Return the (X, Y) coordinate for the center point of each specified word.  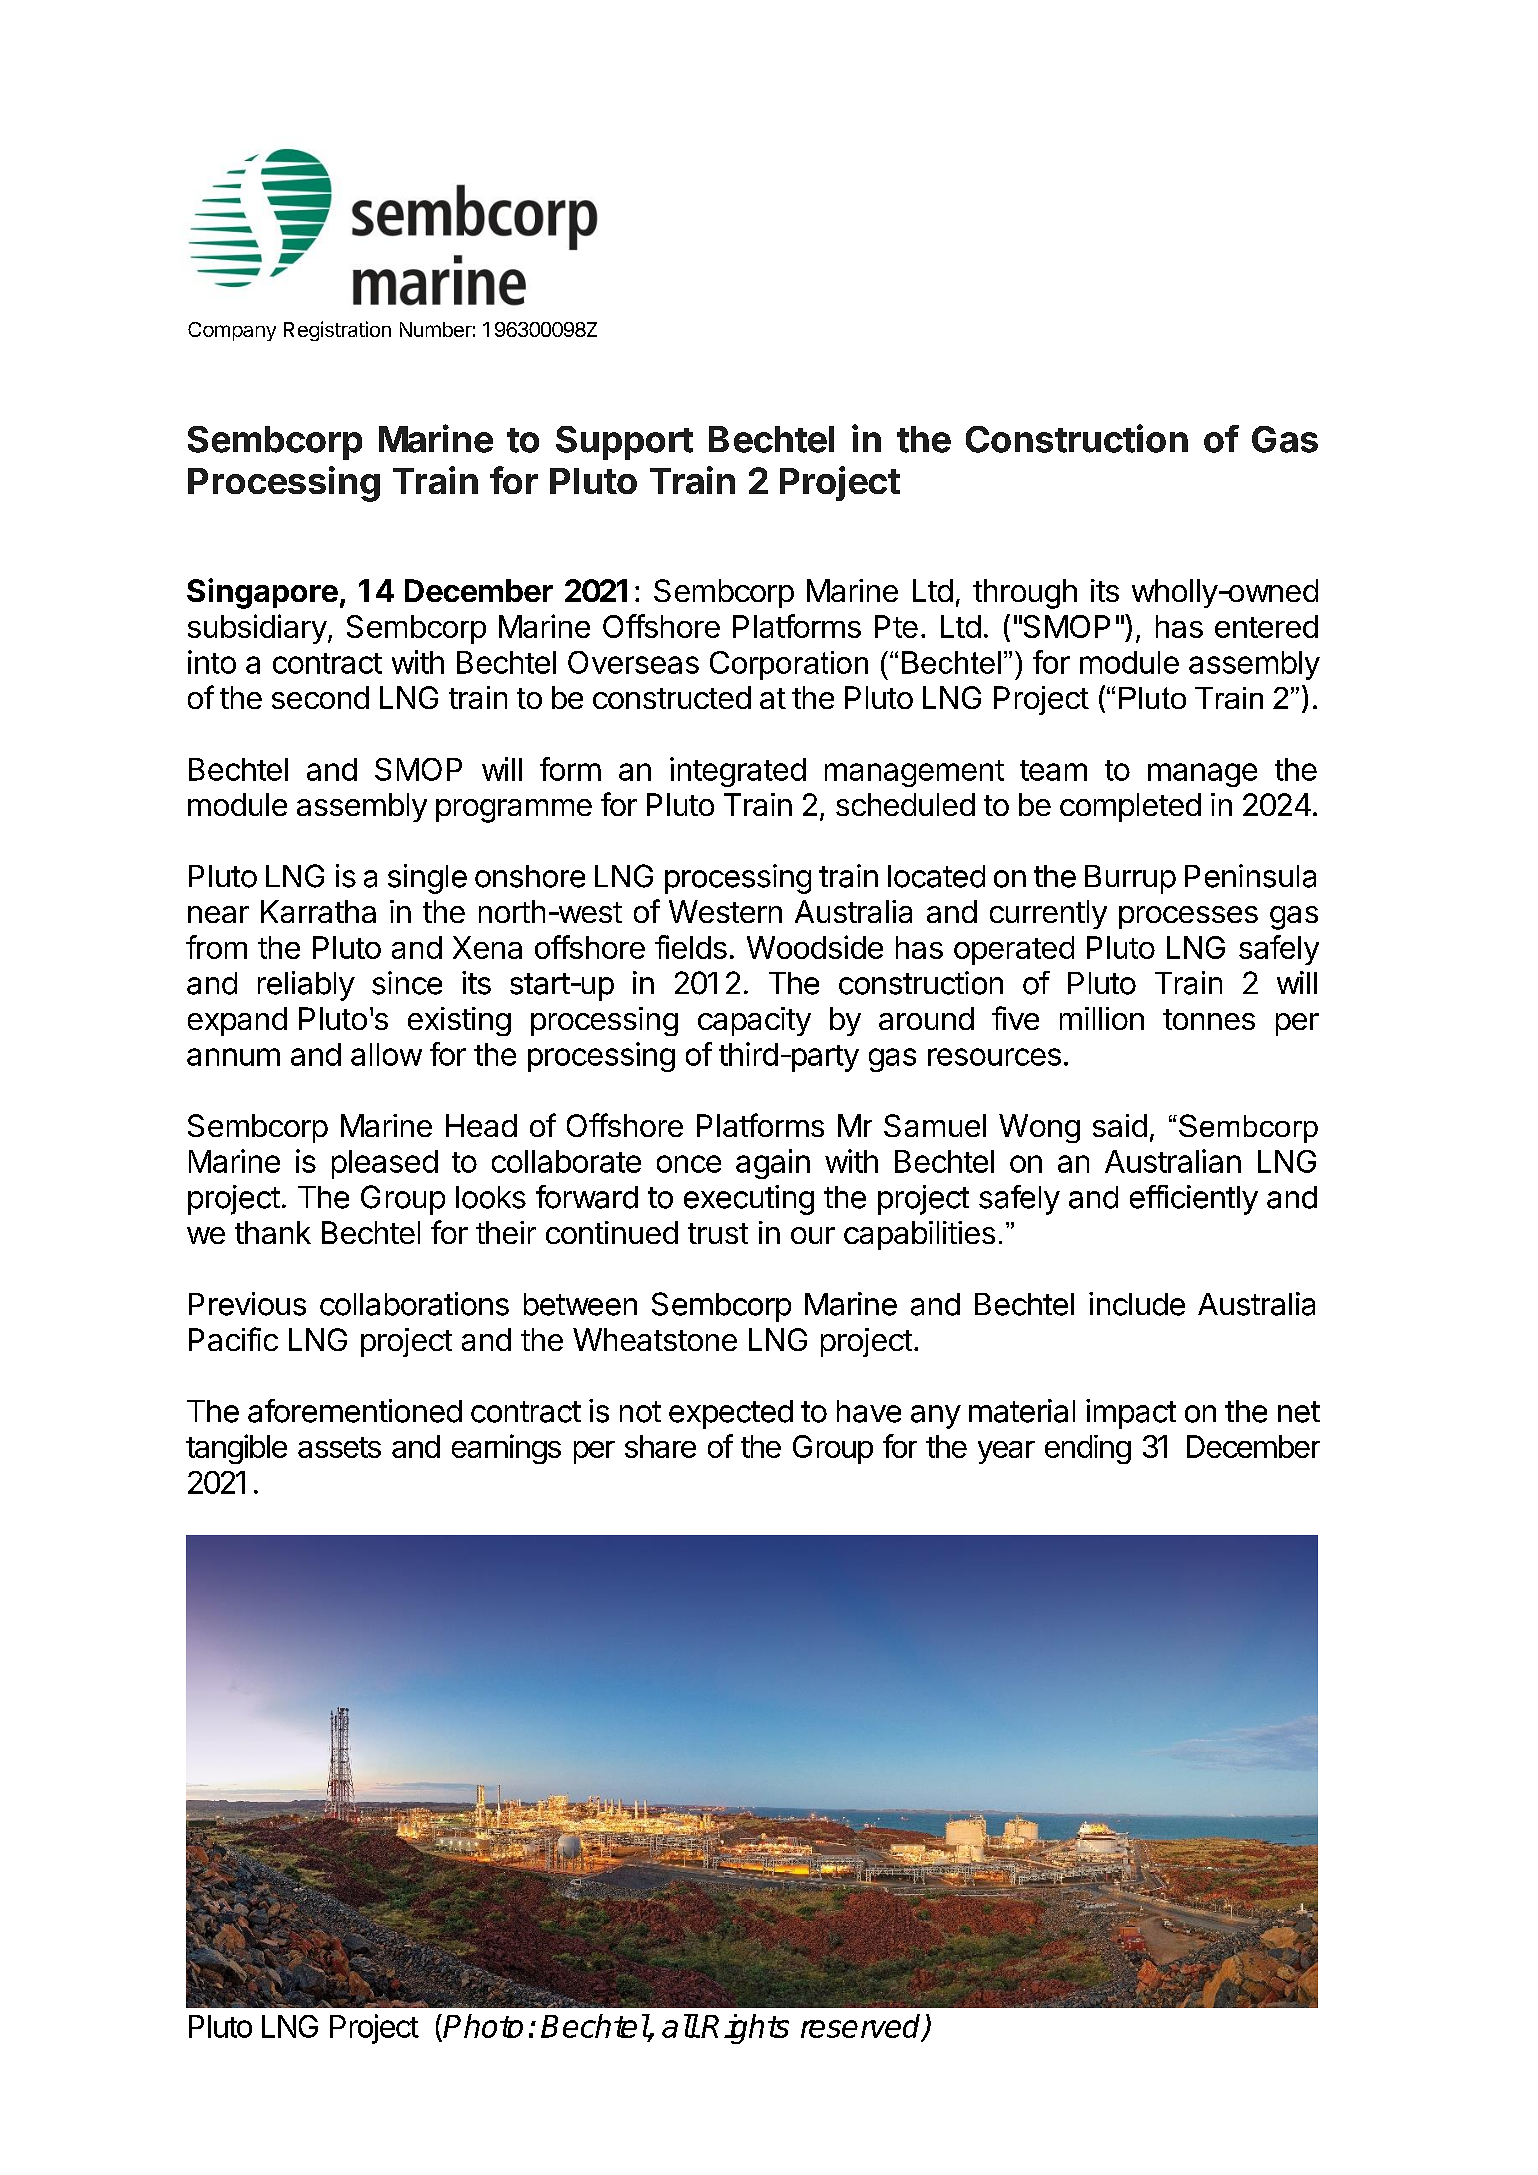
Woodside (815, 947)
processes (1188, 917)
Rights (745, 2029)
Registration (337, 331)
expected (731, 1414)
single (427, 879)
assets (339, 1447)
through (1025, 594)
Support (624, 443)
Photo (483, 2026)
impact (1131, 1414)
